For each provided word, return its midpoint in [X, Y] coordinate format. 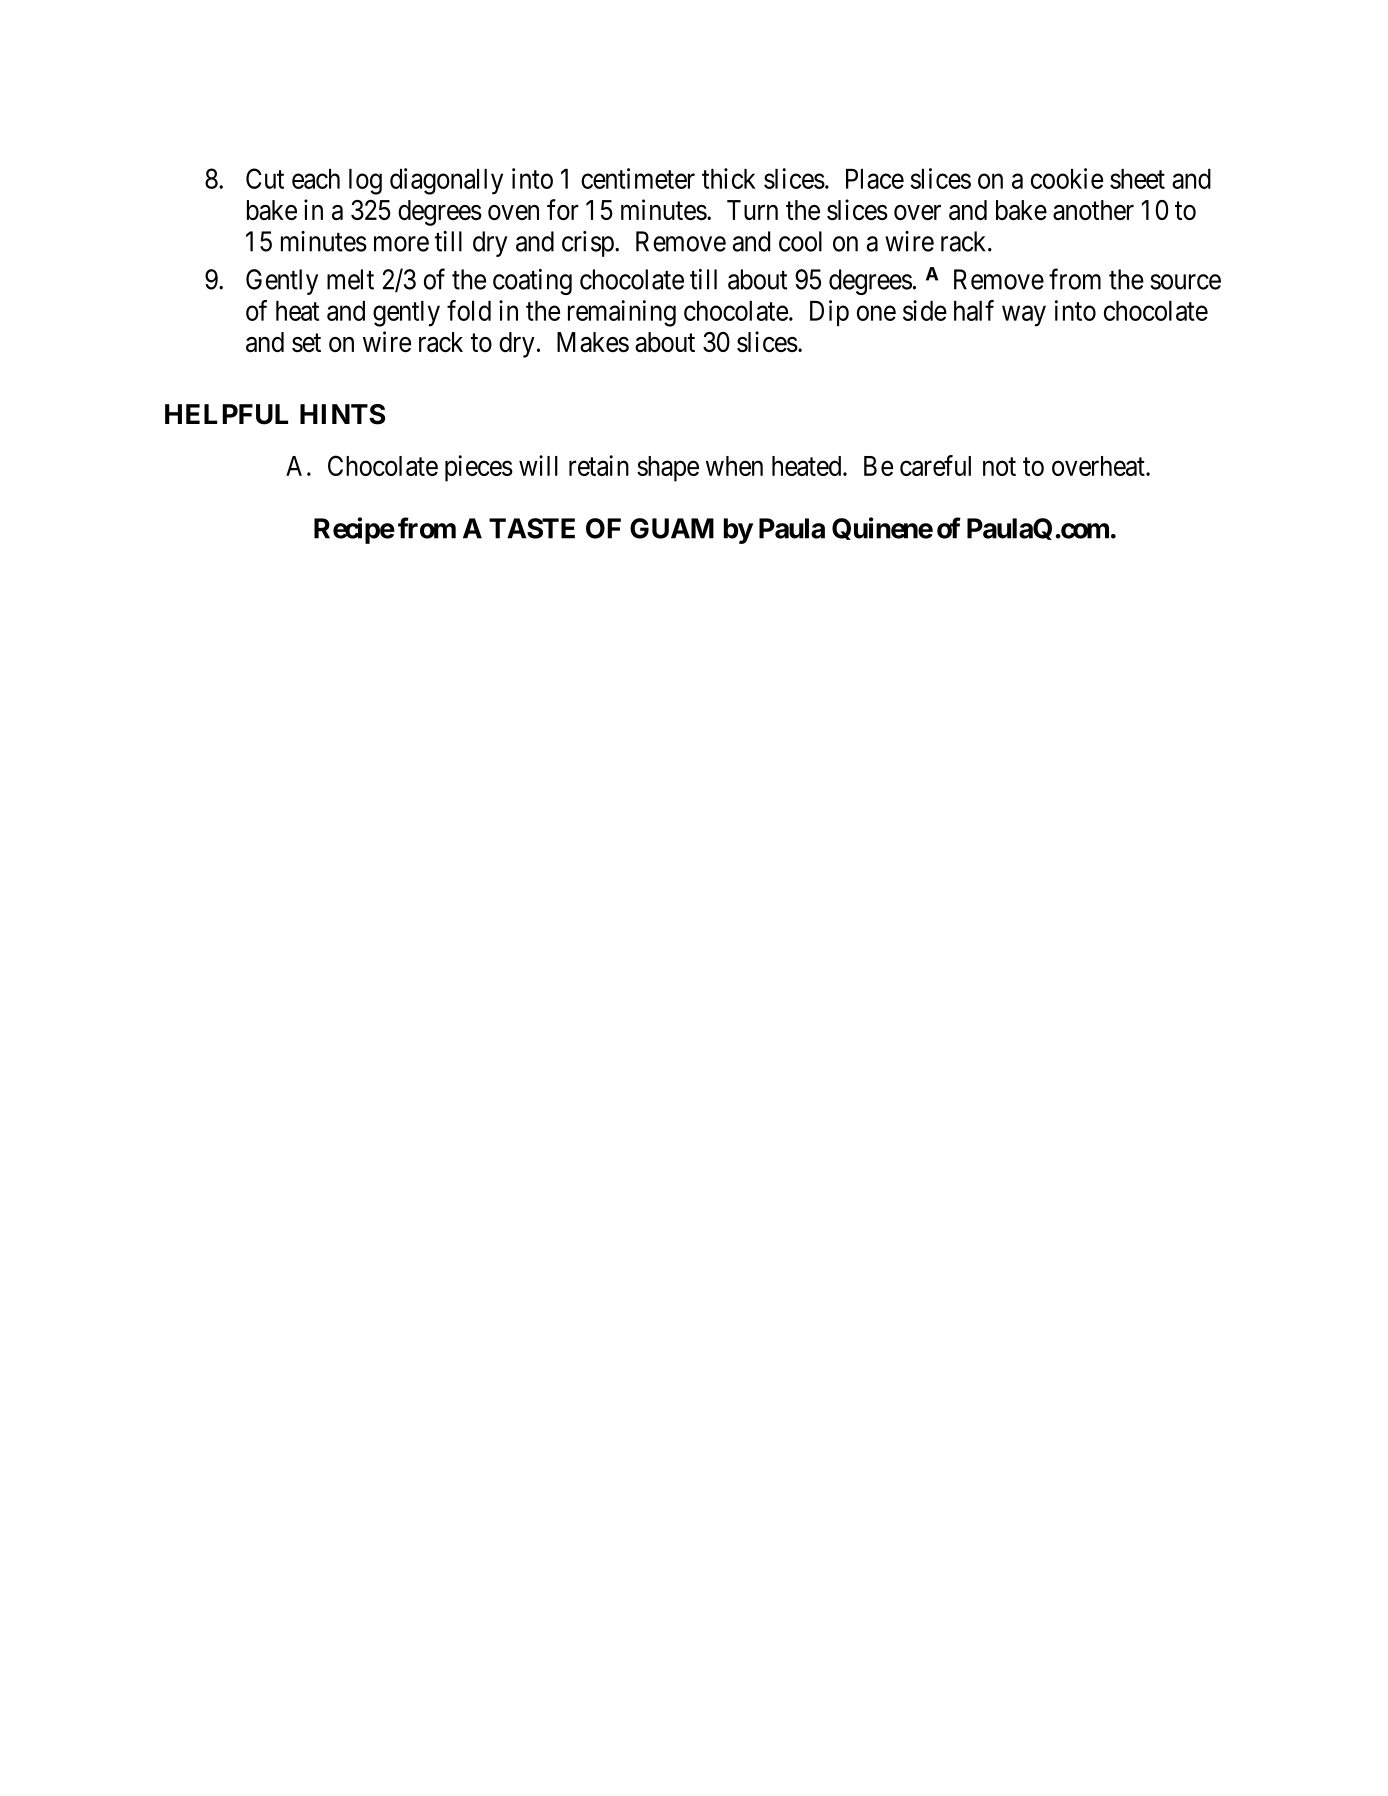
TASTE [532, 528]
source [1185, 282]
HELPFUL [226, 414]
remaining [622, 313]
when [734, 466]
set [306, 343]
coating [532, 282]
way [1024, 316]
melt [350, 279]
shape [668, 469]
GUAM [672, 528]
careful [935, 465]
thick [729, 178]
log [365, 182]
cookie [1067, 178]
